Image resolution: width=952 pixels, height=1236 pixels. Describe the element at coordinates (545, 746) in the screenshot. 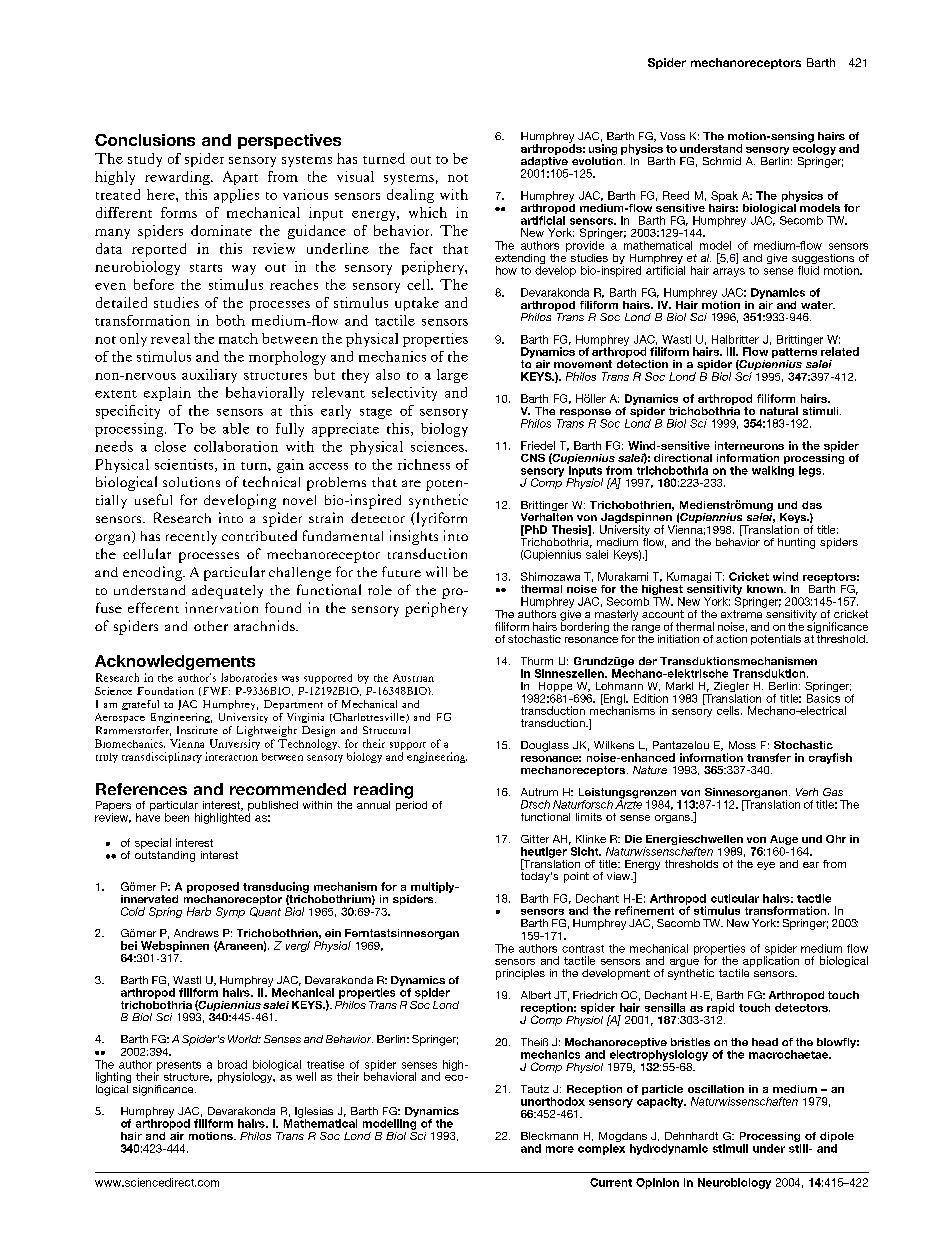

I see `Douglass` at that location.
